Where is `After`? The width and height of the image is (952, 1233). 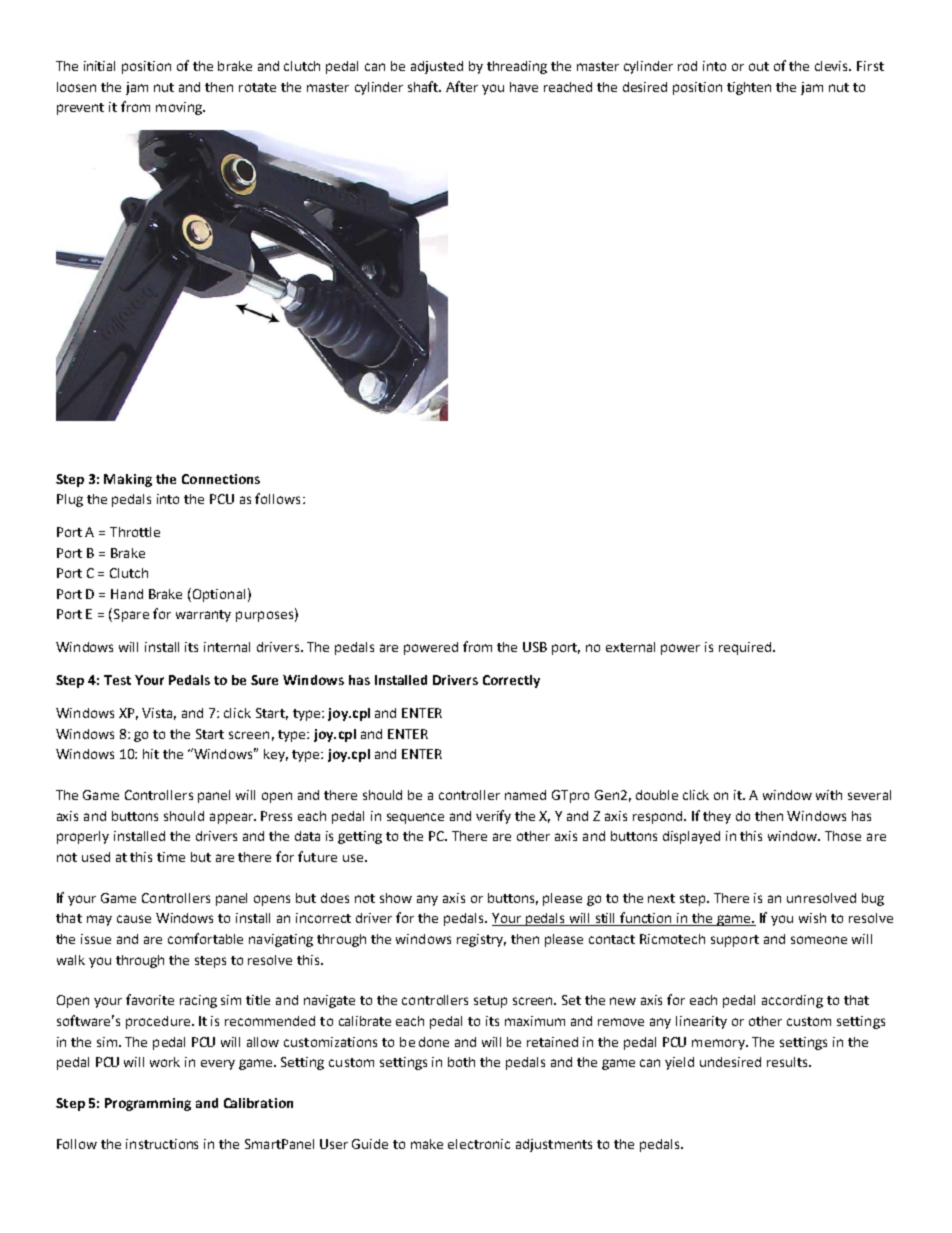 After is located at coordinates (462, 86).
